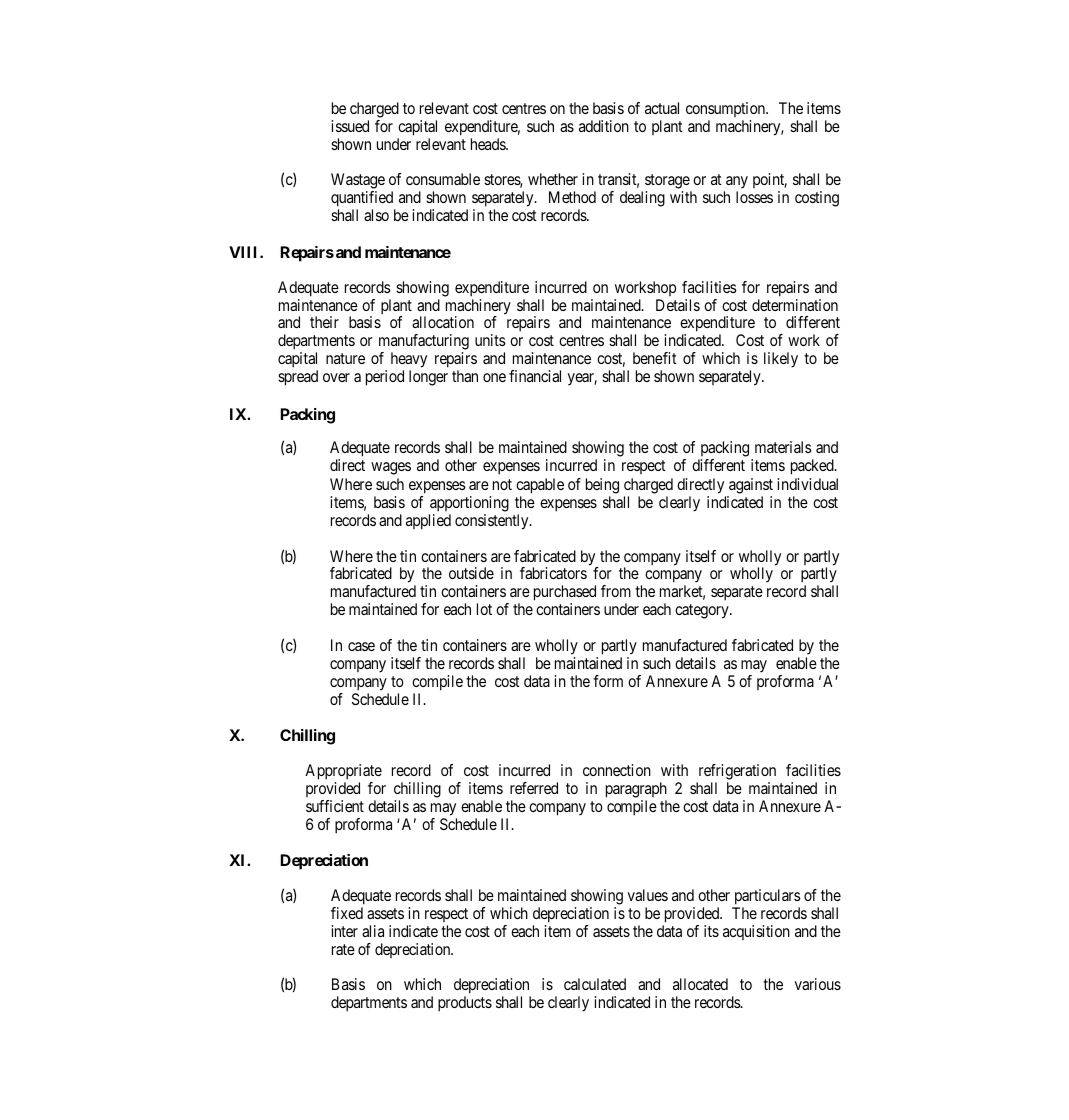  I want to click on consumption, so click(727, 109).
